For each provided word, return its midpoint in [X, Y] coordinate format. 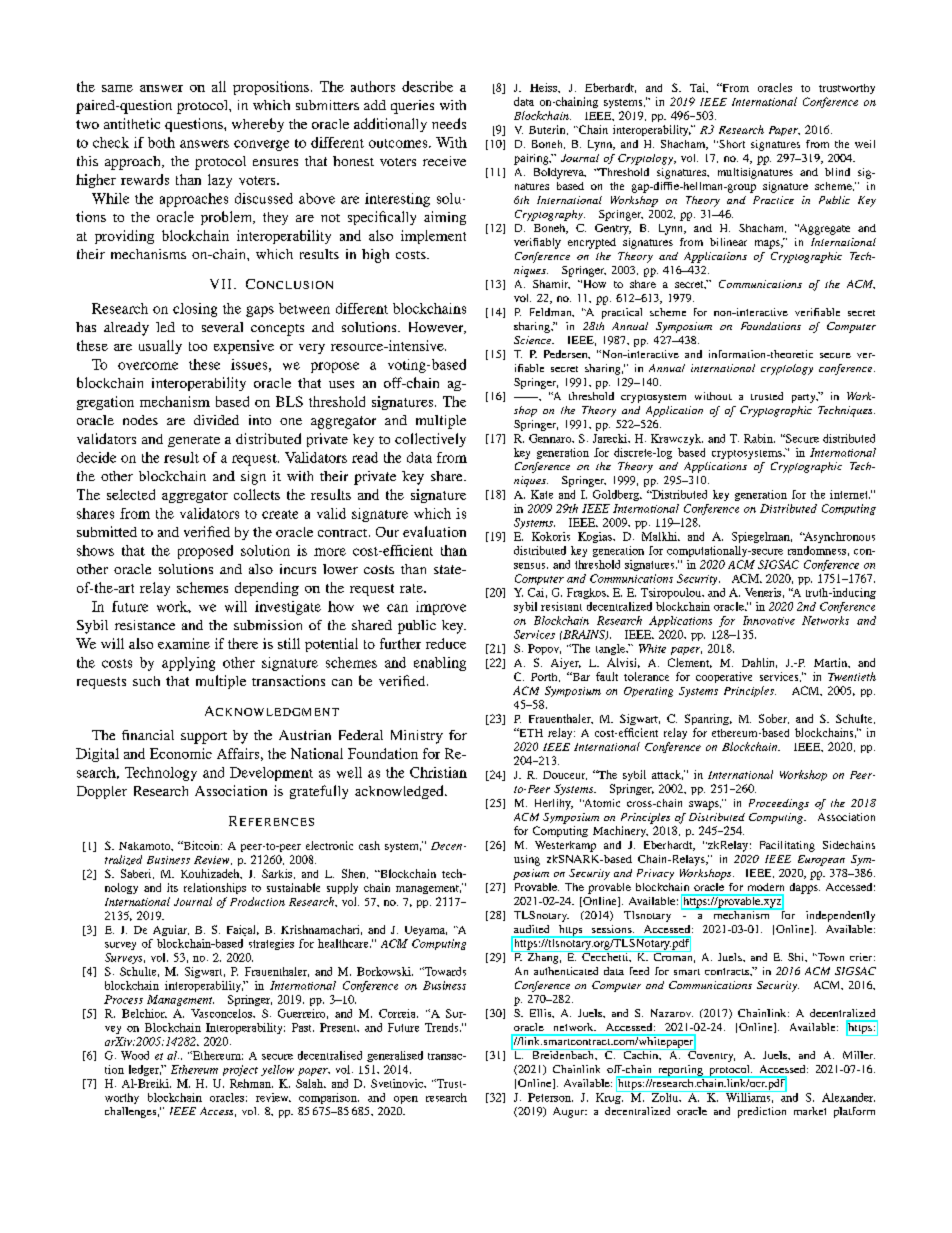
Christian [438, 772]
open [406, 1100]
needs [449, 123]
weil [865, 144]
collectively [430, 440]
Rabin [759, 438]
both [161, 142]
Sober [774, 719]
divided [216, 420]
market [810, 1111]
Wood [135, 1055]
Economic [181, 753]
